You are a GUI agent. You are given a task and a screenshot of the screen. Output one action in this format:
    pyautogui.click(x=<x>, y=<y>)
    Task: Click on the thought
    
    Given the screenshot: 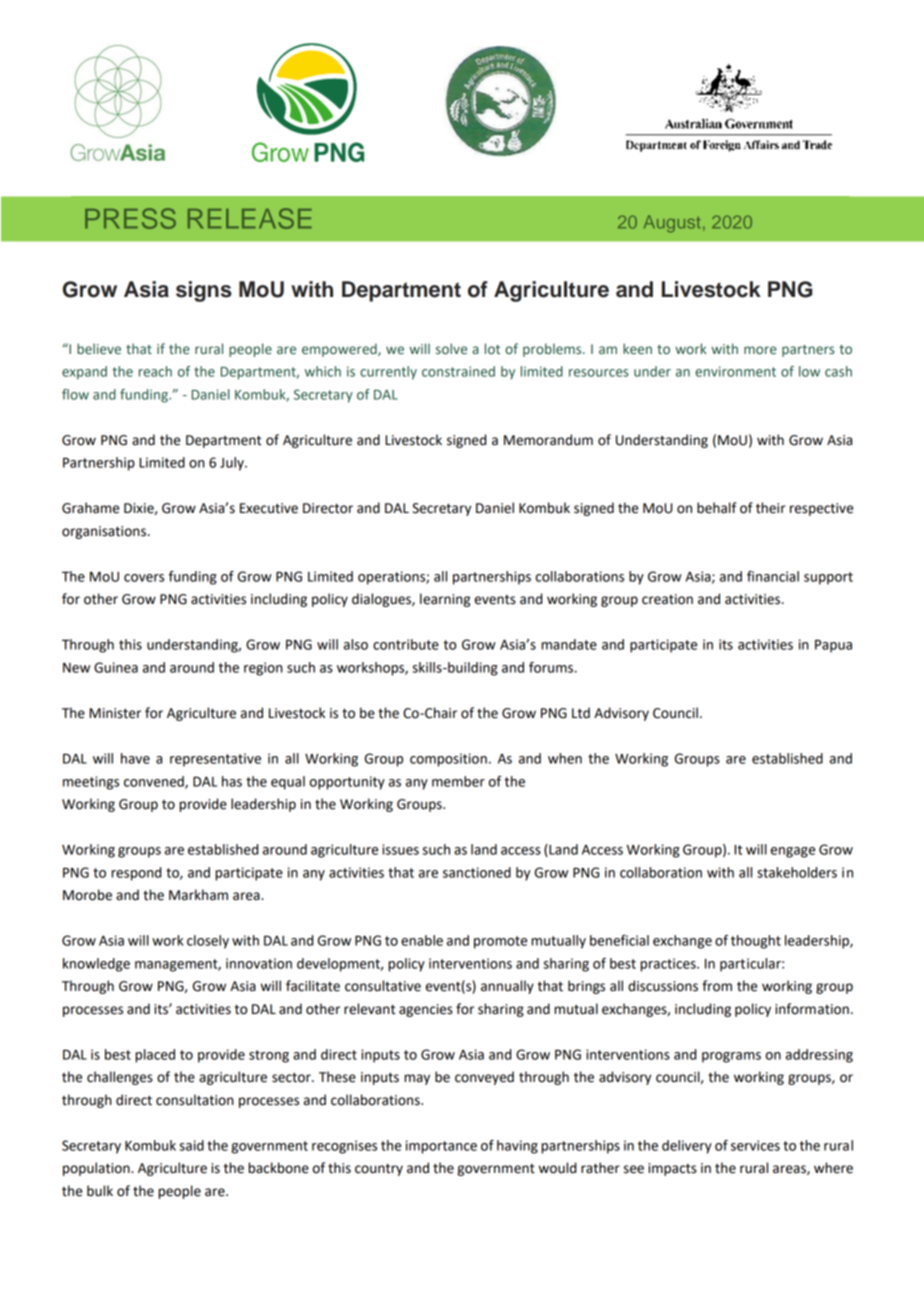 What is the action you would take?
    pyautogui.click(x=756, y=942)
